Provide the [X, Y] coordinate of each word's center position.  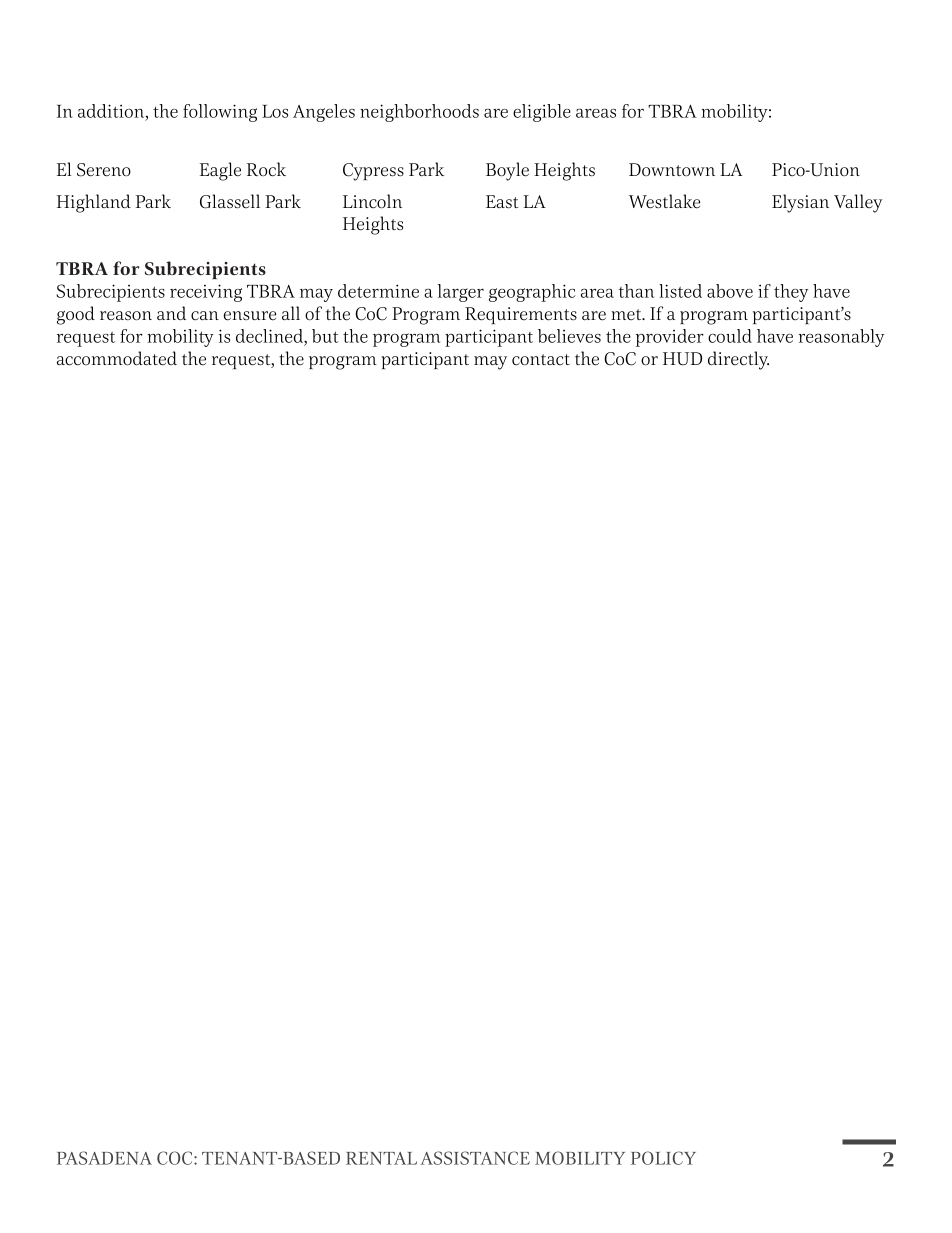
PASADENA [104, 1158]
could [730, 336]
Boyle [507, 171]
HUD [682, 359]
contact [541, 360]
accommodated [117, 358]
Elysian [800, 203]
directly [738, 360]
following [220, 113]
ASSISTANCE [475, 1158]
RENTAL [381, 1158]
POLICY [663, 1158]
